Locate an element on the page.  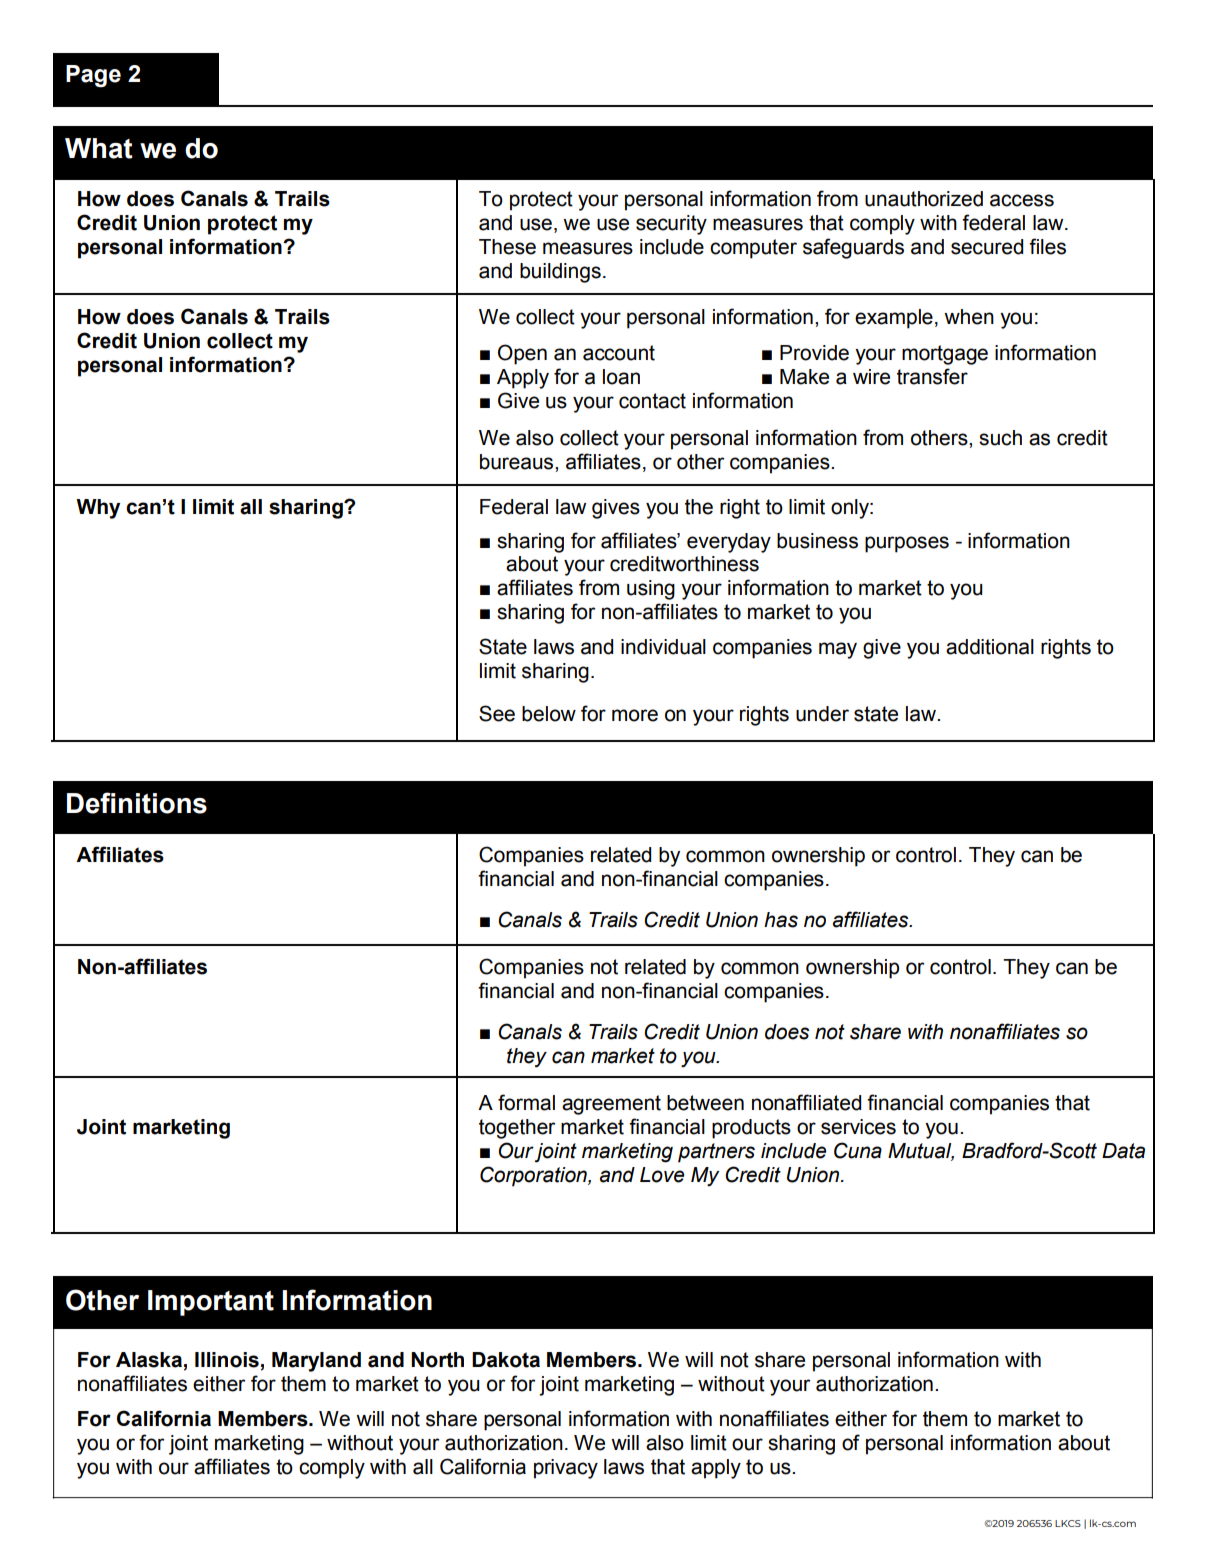
security is located at coordinates (671, 225).
